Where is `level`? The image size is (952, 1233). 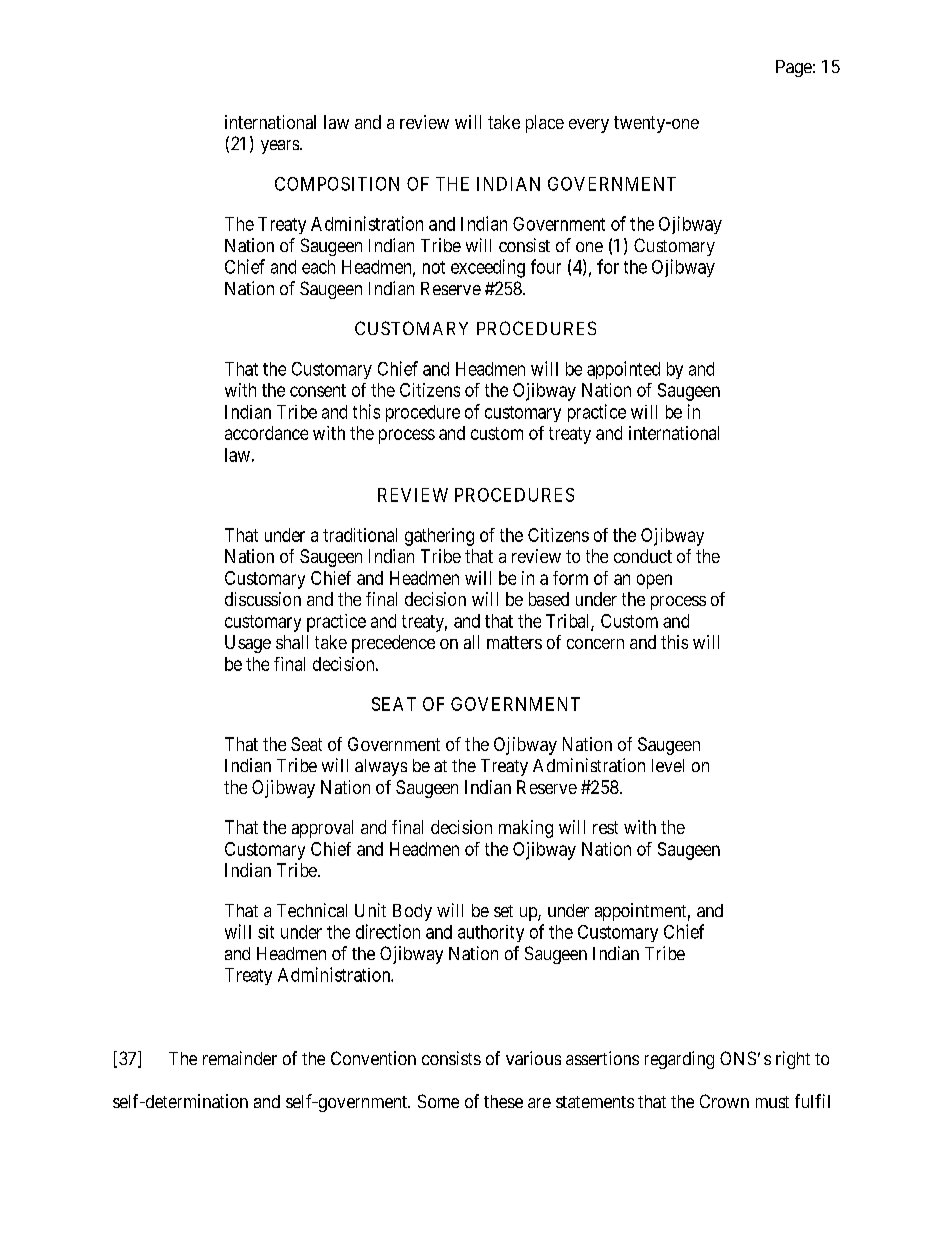 level is located at coordinates (668, 765).
